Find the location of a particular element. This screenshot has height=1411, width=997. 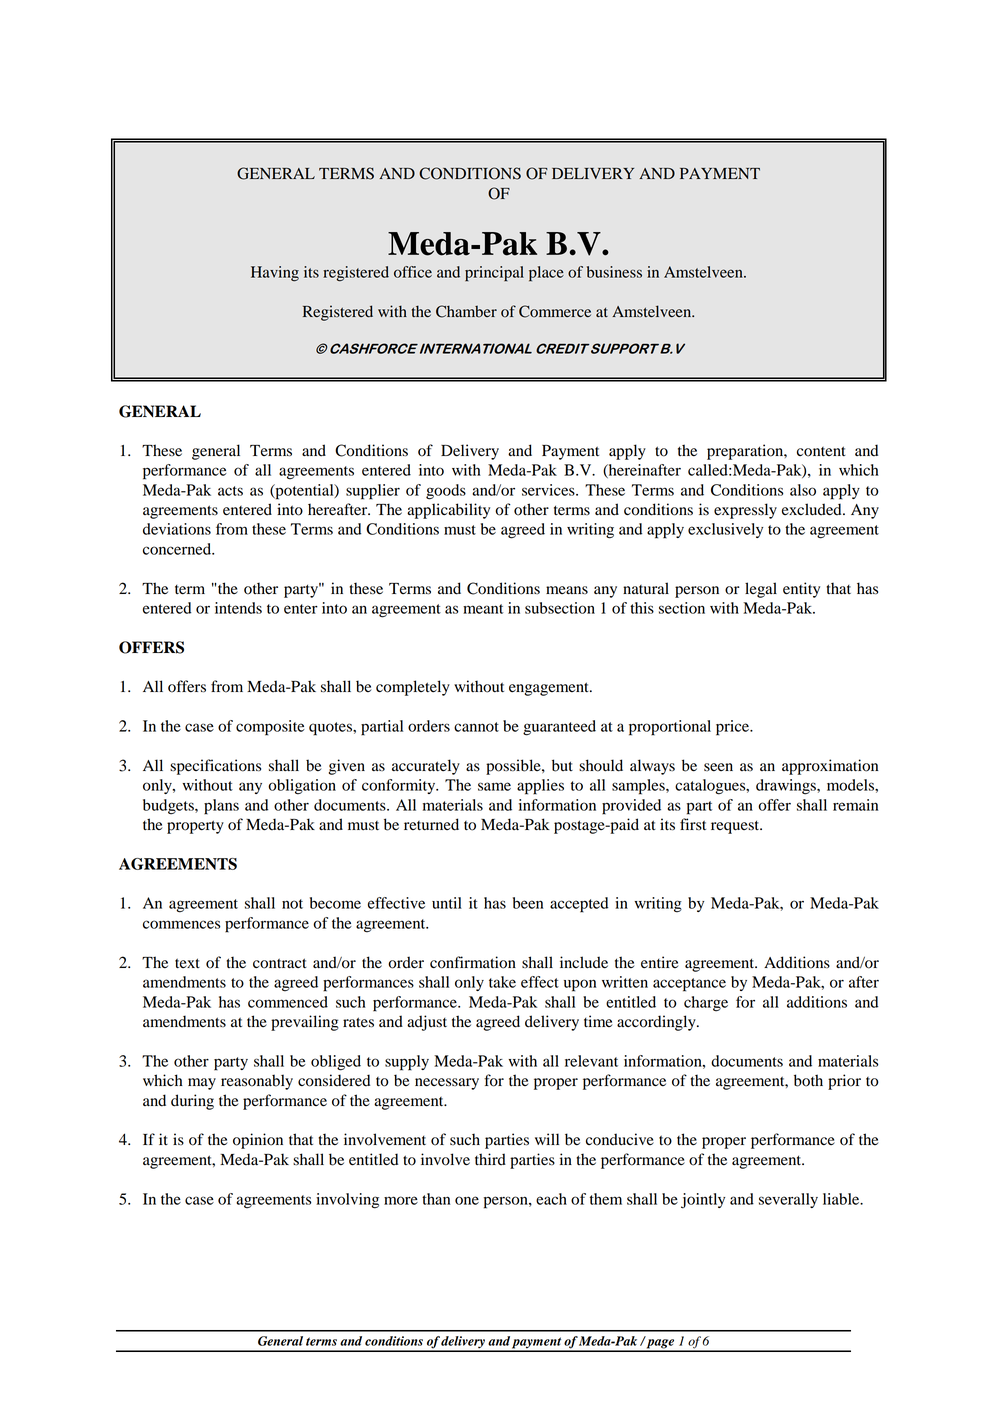

meant is located at coordinates (483, 609).
